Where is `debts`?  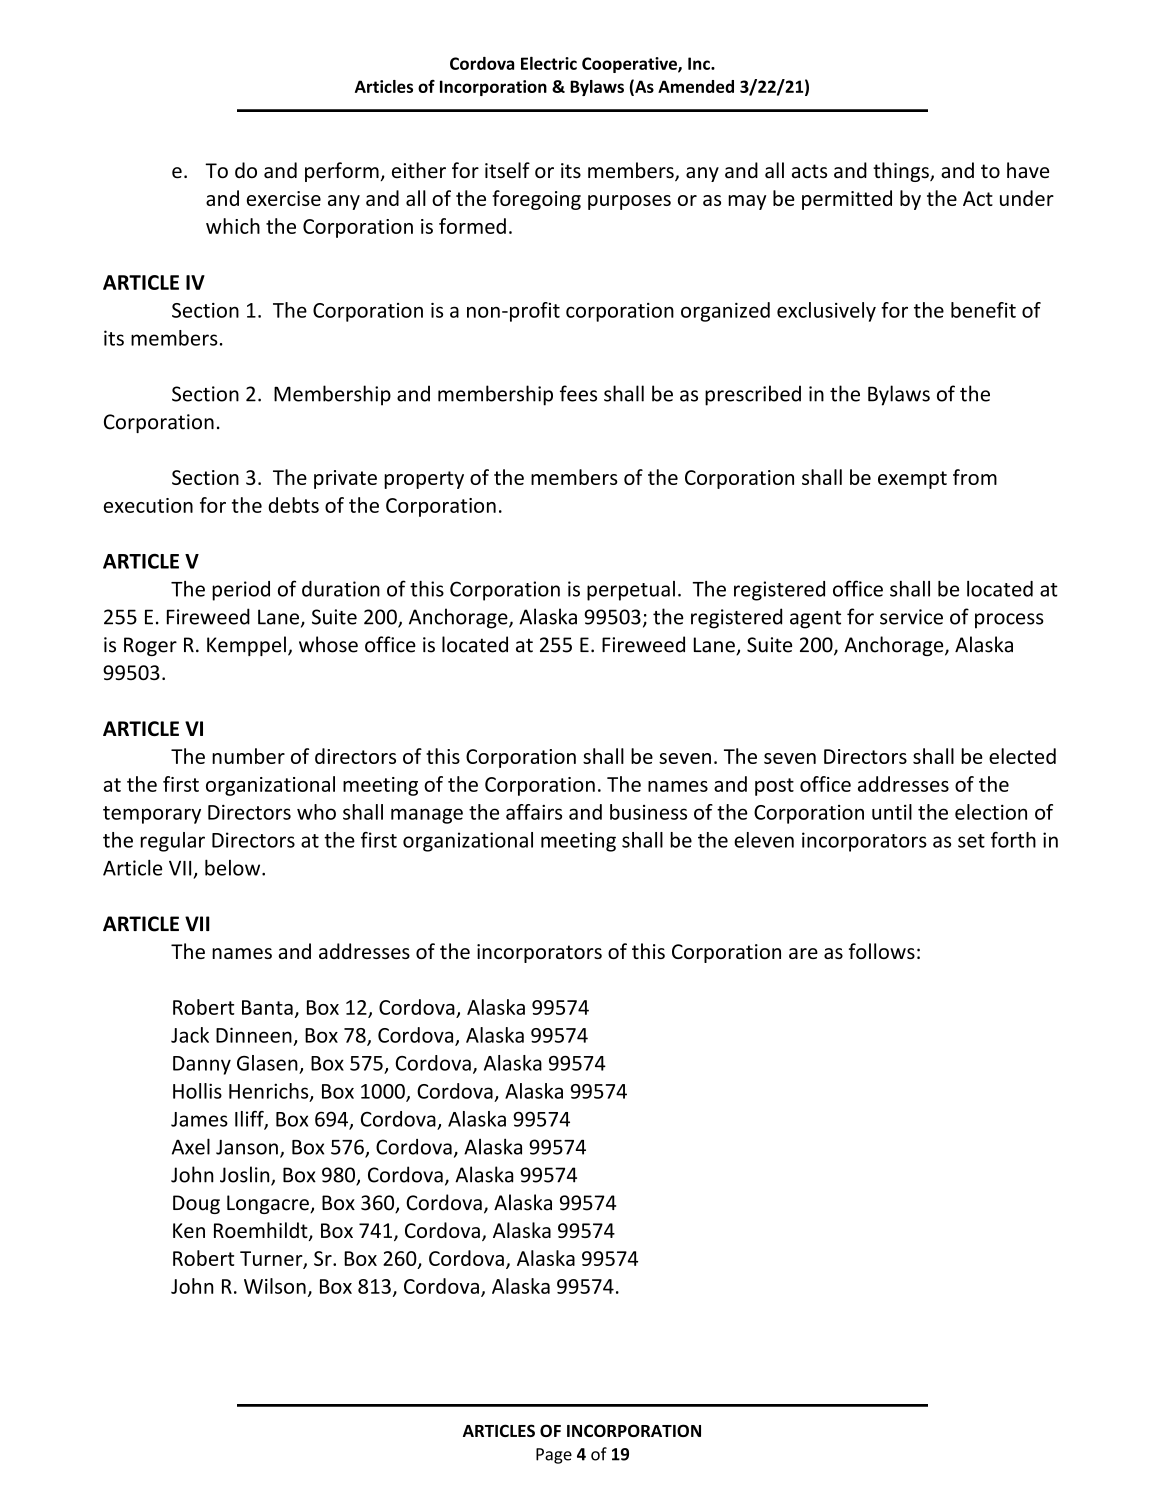
debts is located at coordinates (293, 505).
